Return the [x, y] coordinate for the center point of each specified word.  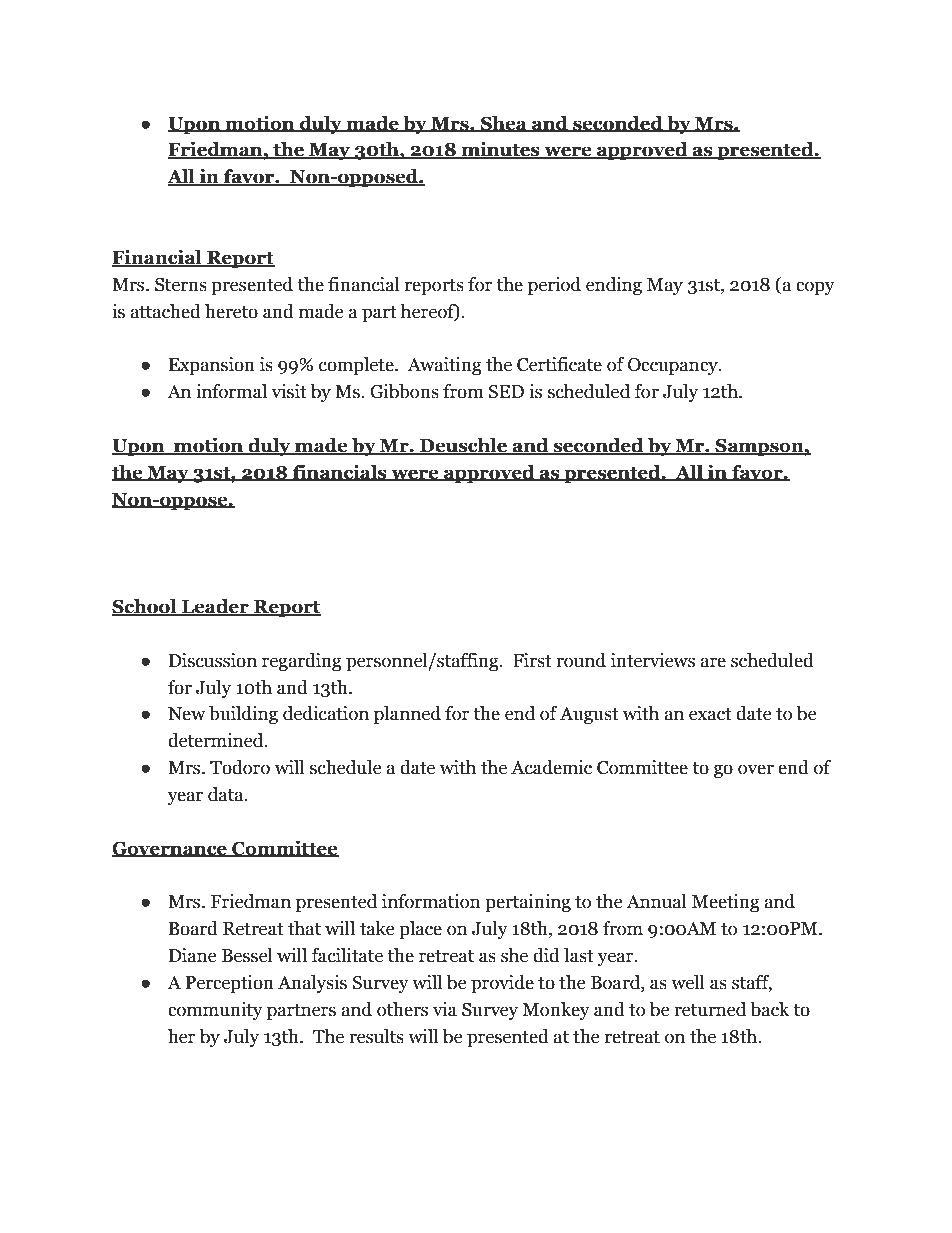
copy [815, 288]
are [713, 662]
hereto [231, 311]
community [215, 1011]
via [445, 1009]
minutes [500, 150]
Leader [215, 607]
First [532, 660]
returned [710, 1009]
